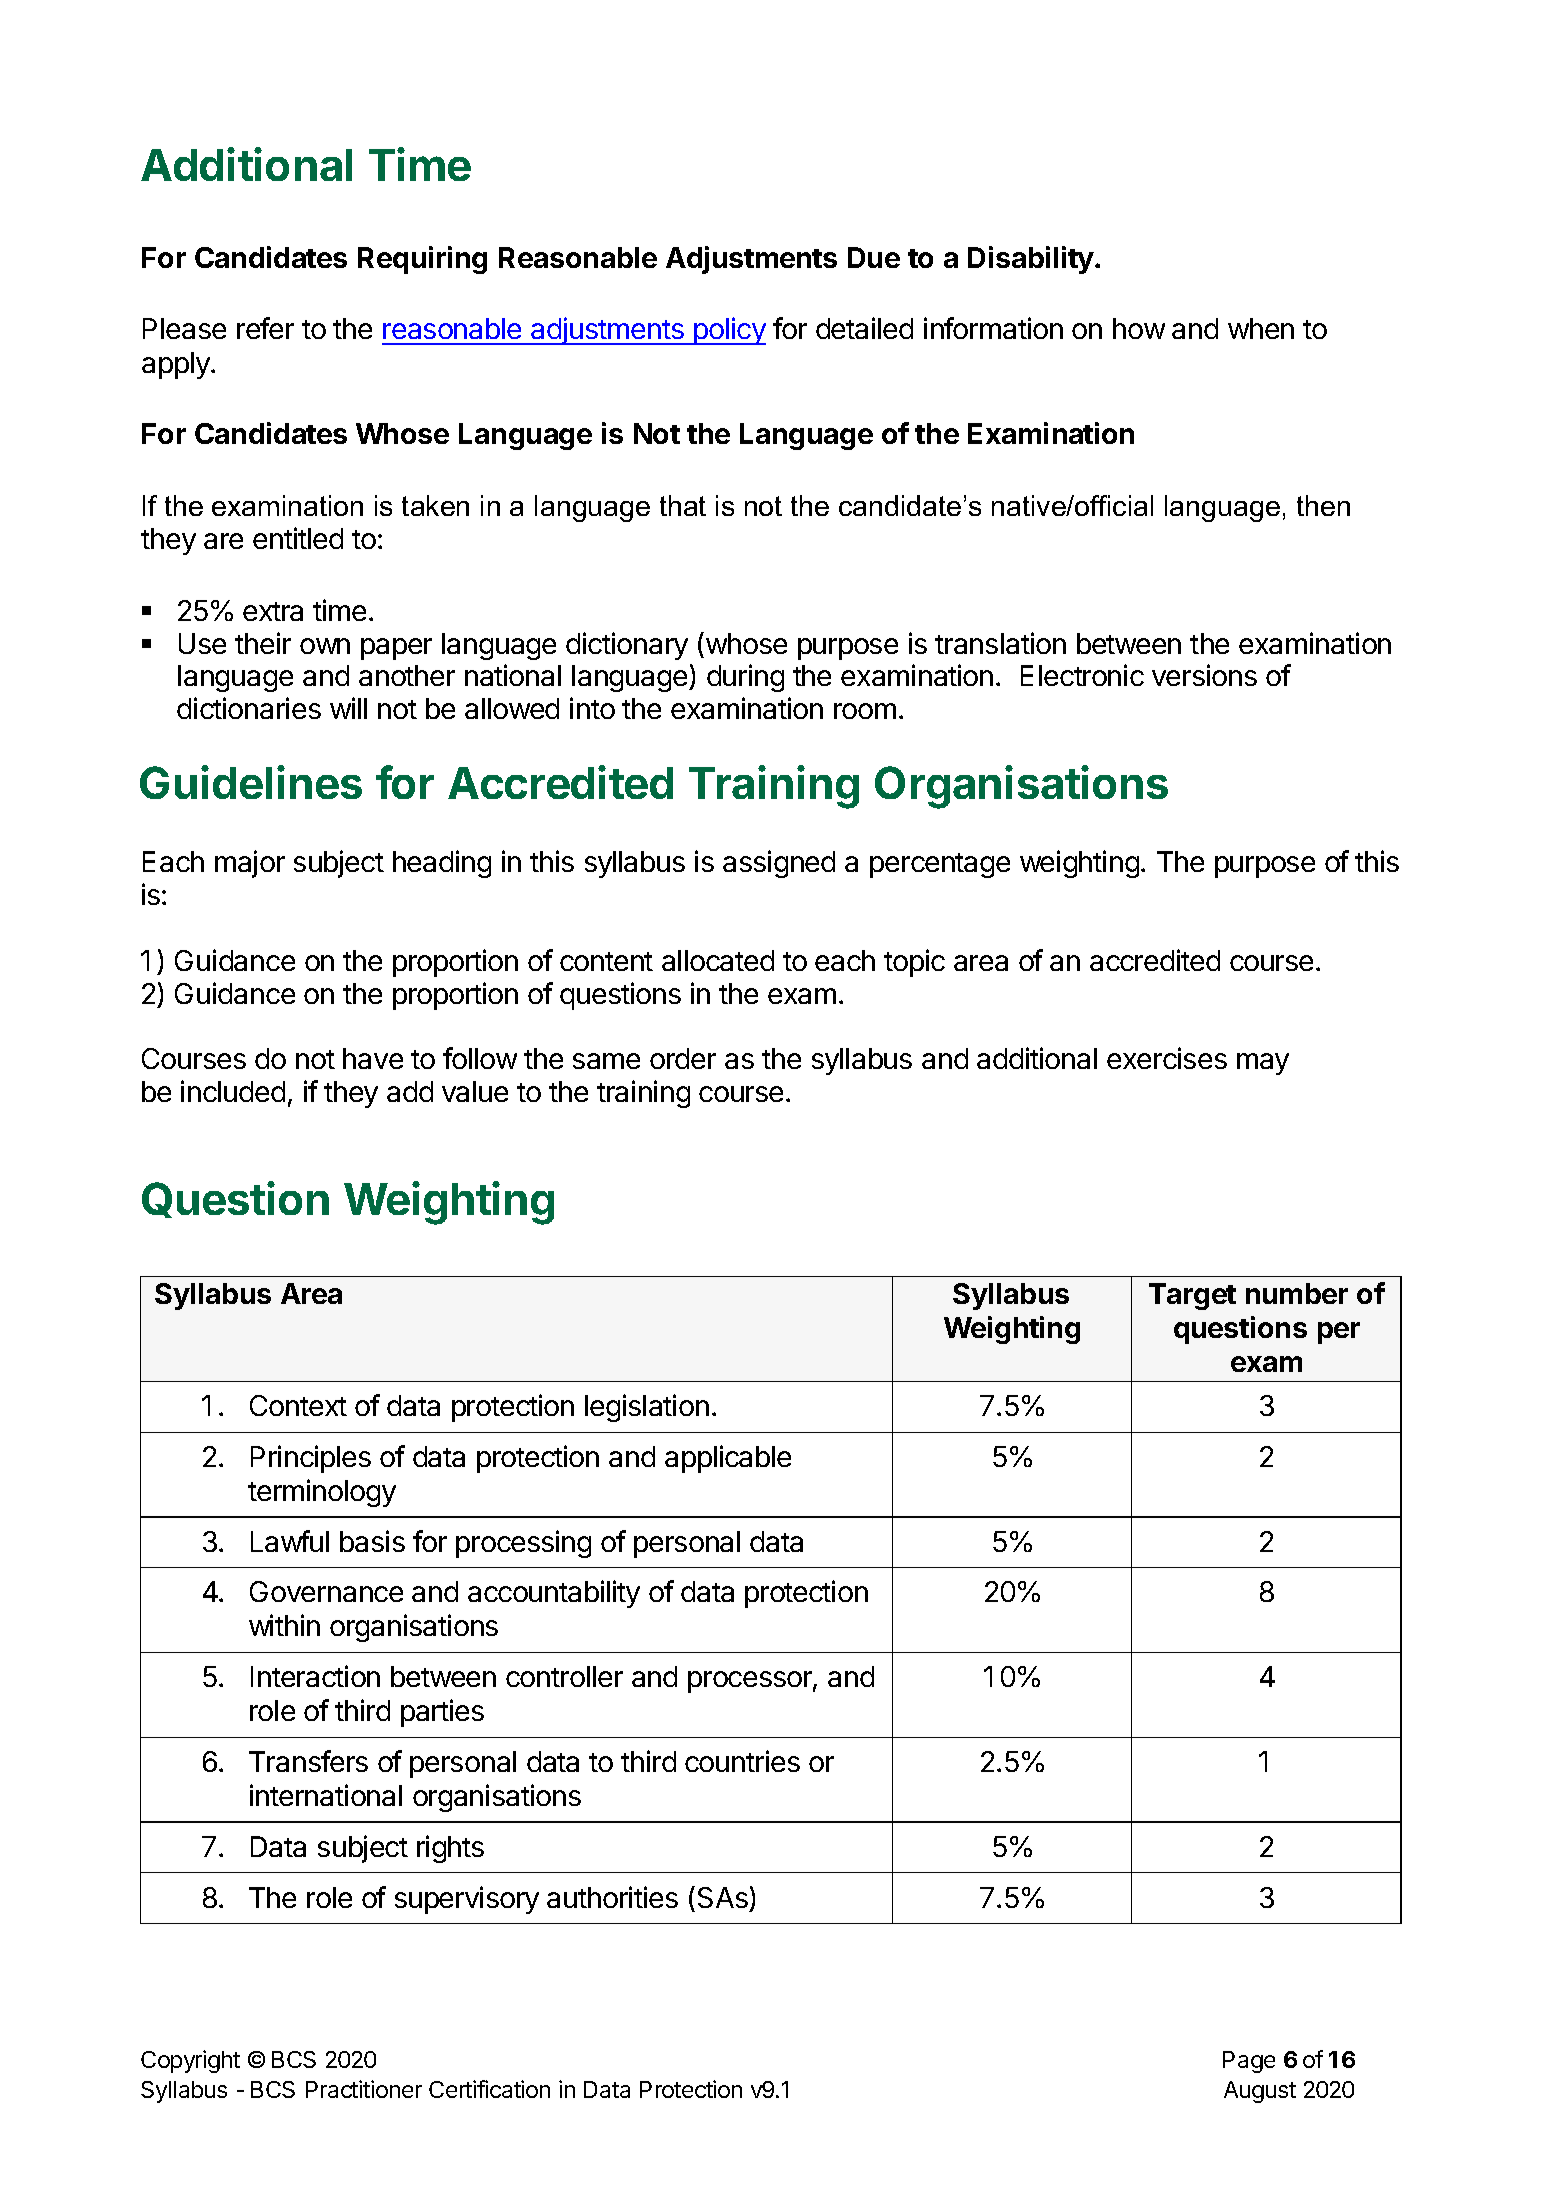 The image size is (1545, 2186). What do you see at coordinates (311, 1459) in the document?
I see `Principles` at bounding box center [311, 1459].
